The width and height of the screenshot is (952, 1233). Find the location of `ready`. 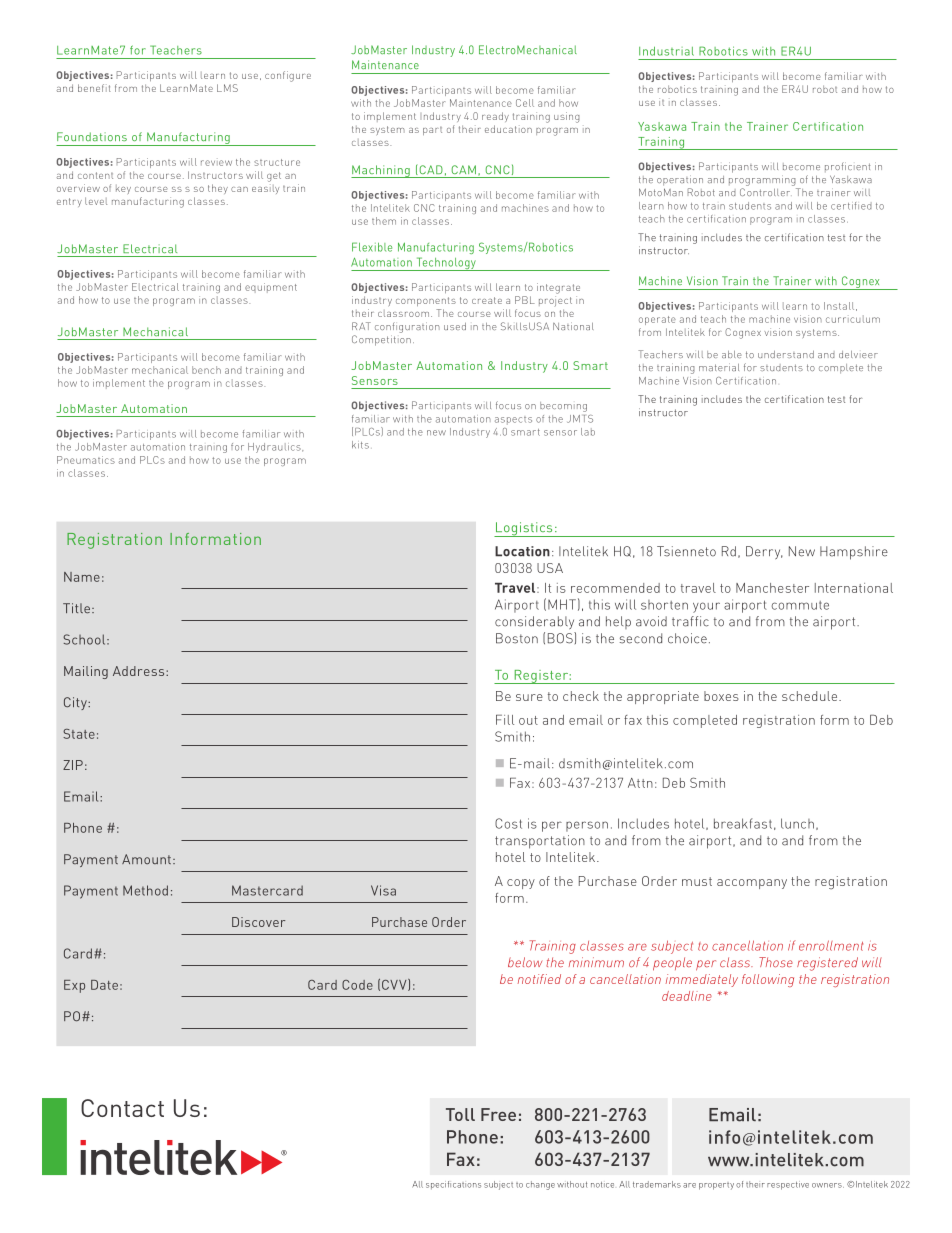

ready is located at coordinates (495, 117).
